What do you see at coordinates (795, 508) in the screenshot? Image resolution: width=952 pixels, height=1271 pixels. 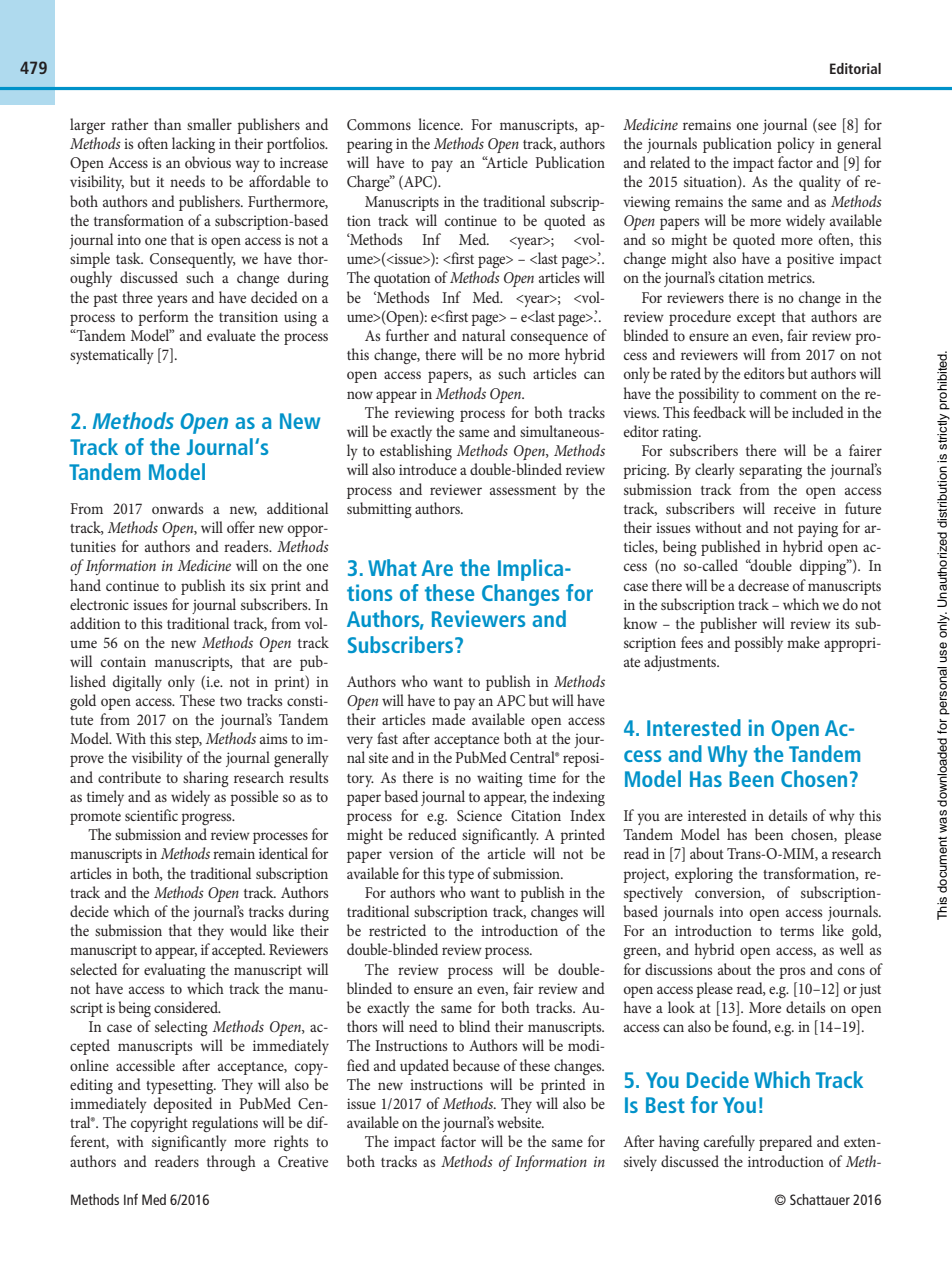 I see `receive` at bounding box center [795, 508].
